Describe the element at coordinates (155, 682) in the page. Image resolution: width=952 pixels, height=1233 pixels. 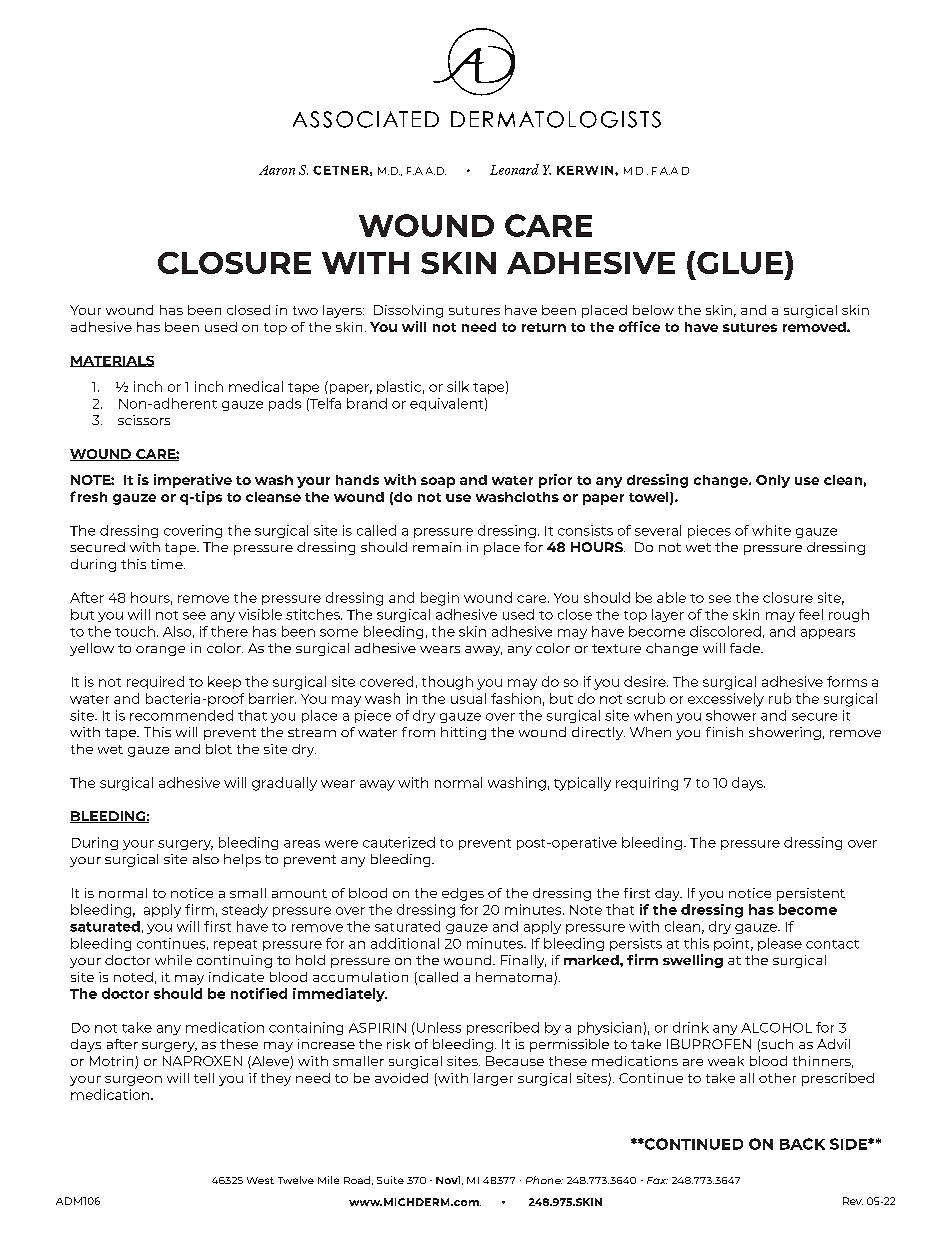
I see `required` at that location.
